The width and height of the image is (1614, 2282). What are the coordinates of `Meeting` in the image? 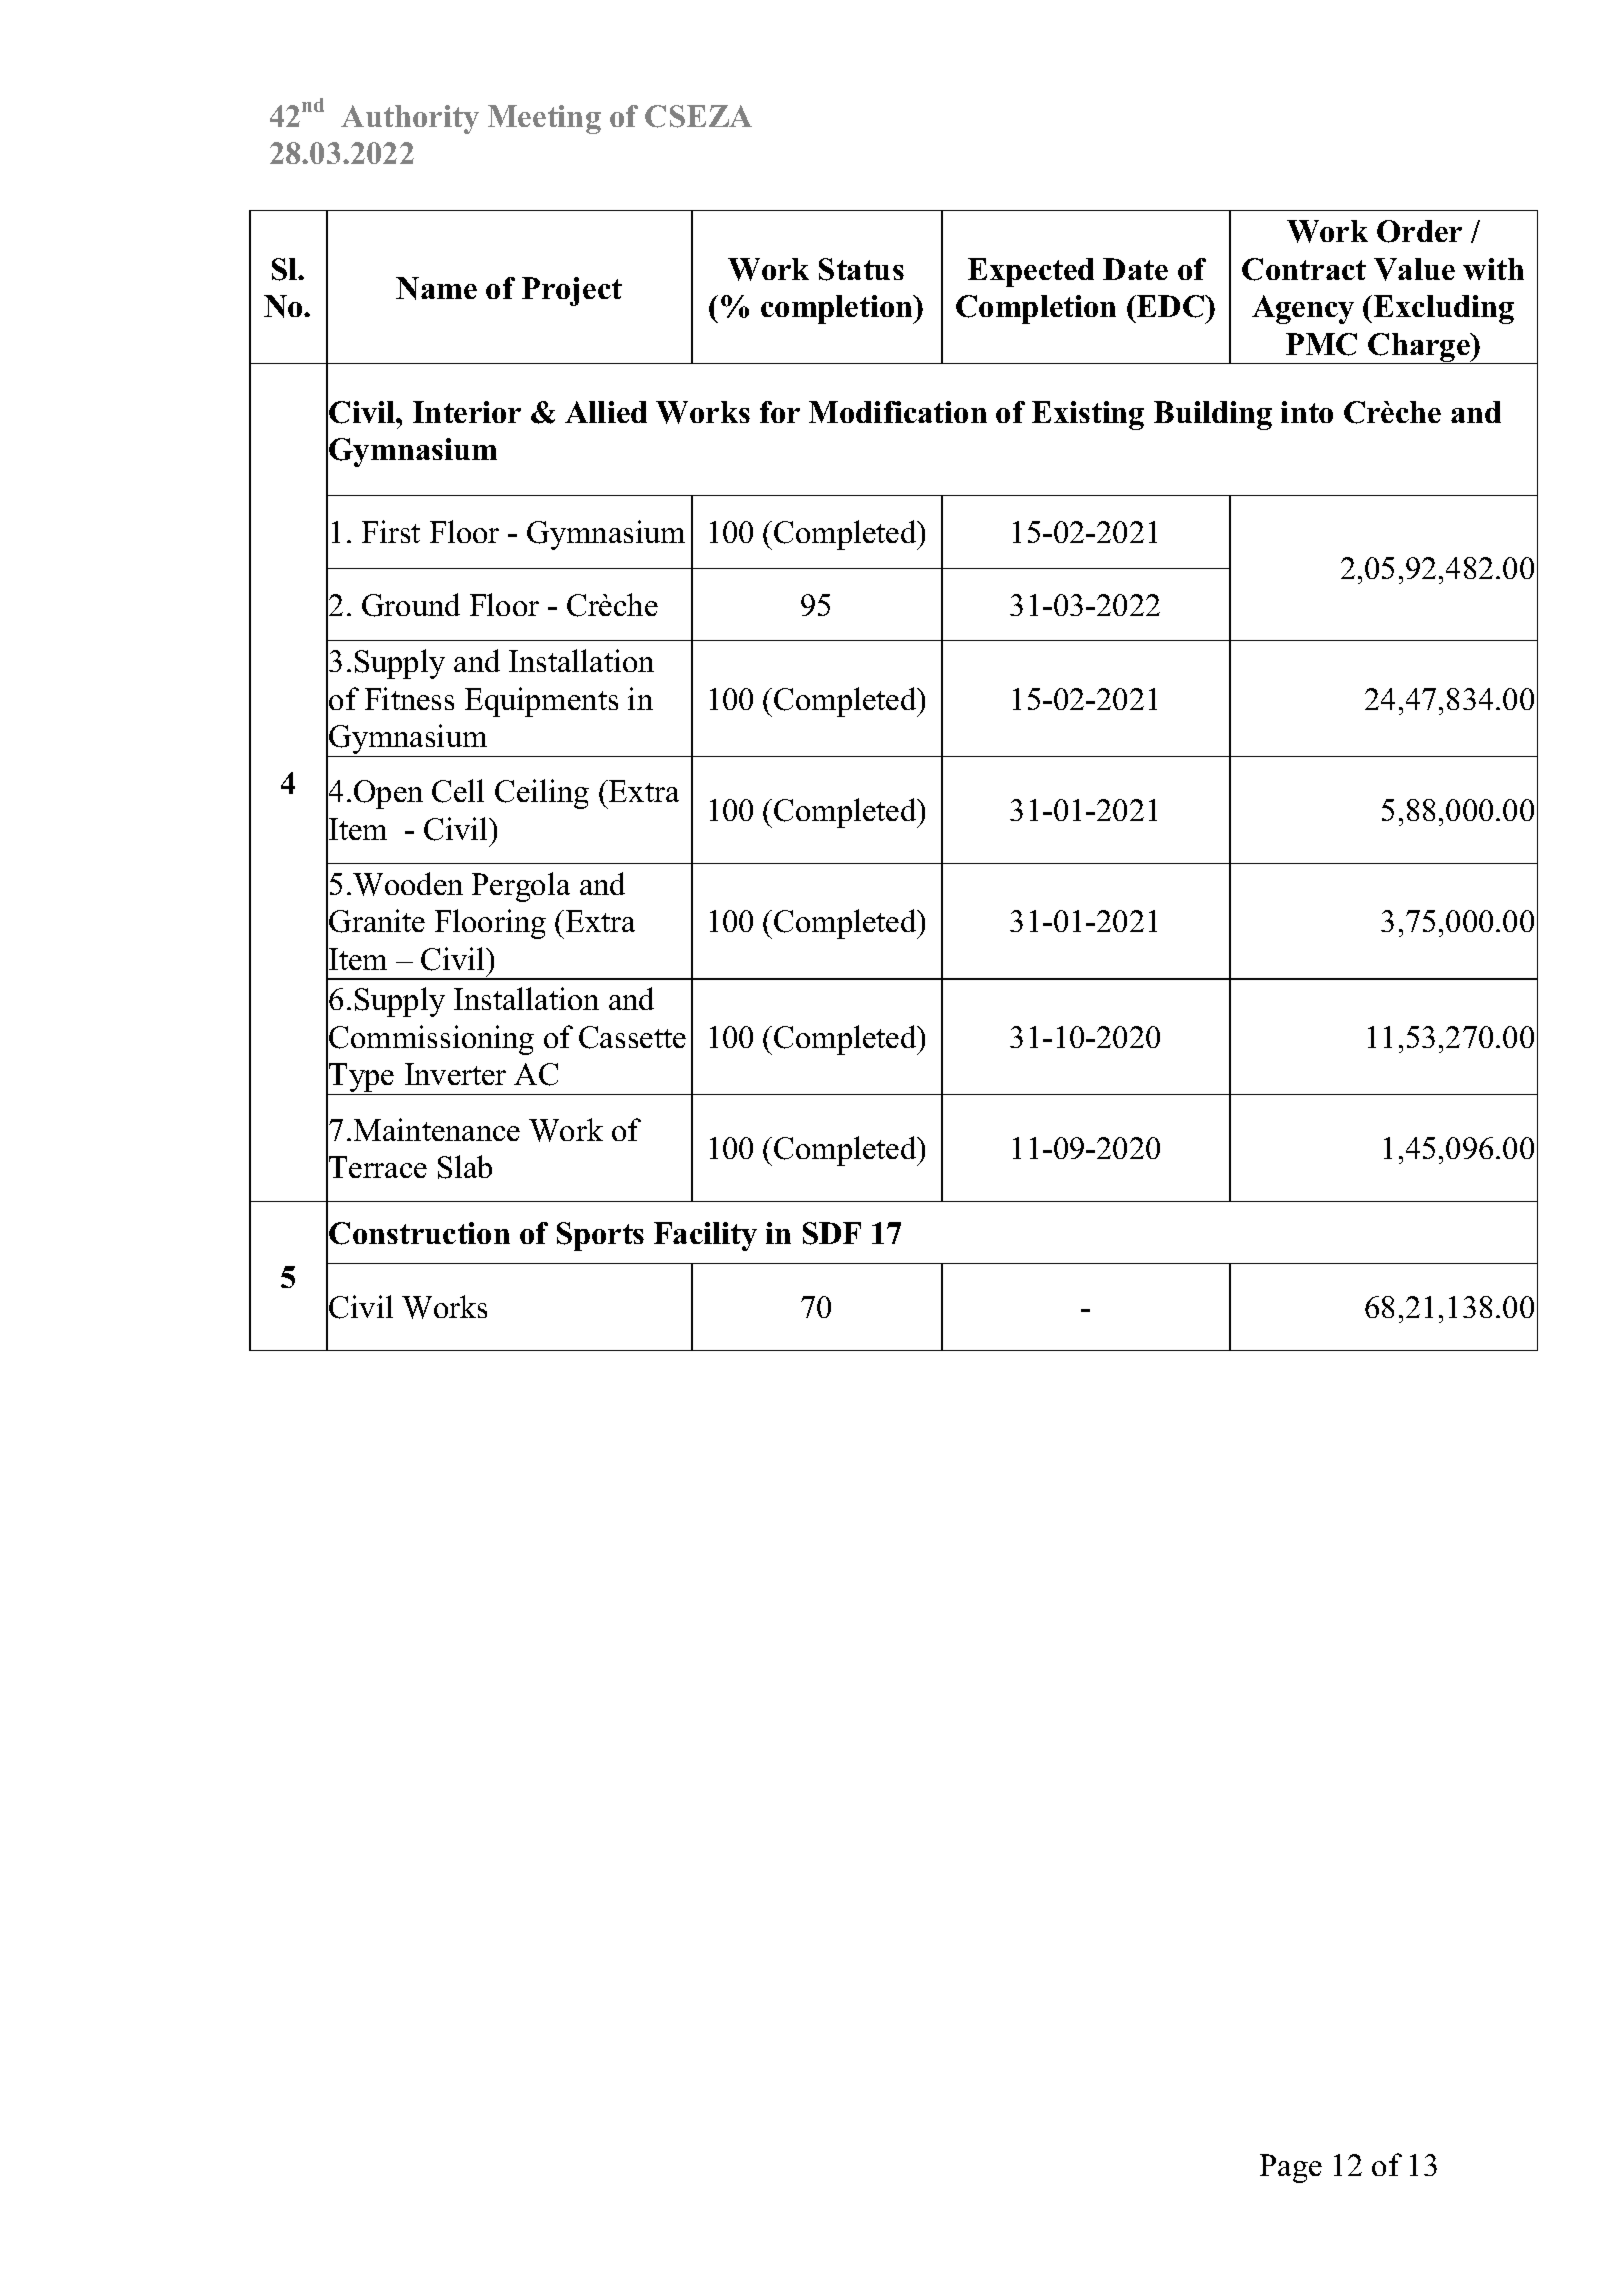 It's located at (544, 119).
